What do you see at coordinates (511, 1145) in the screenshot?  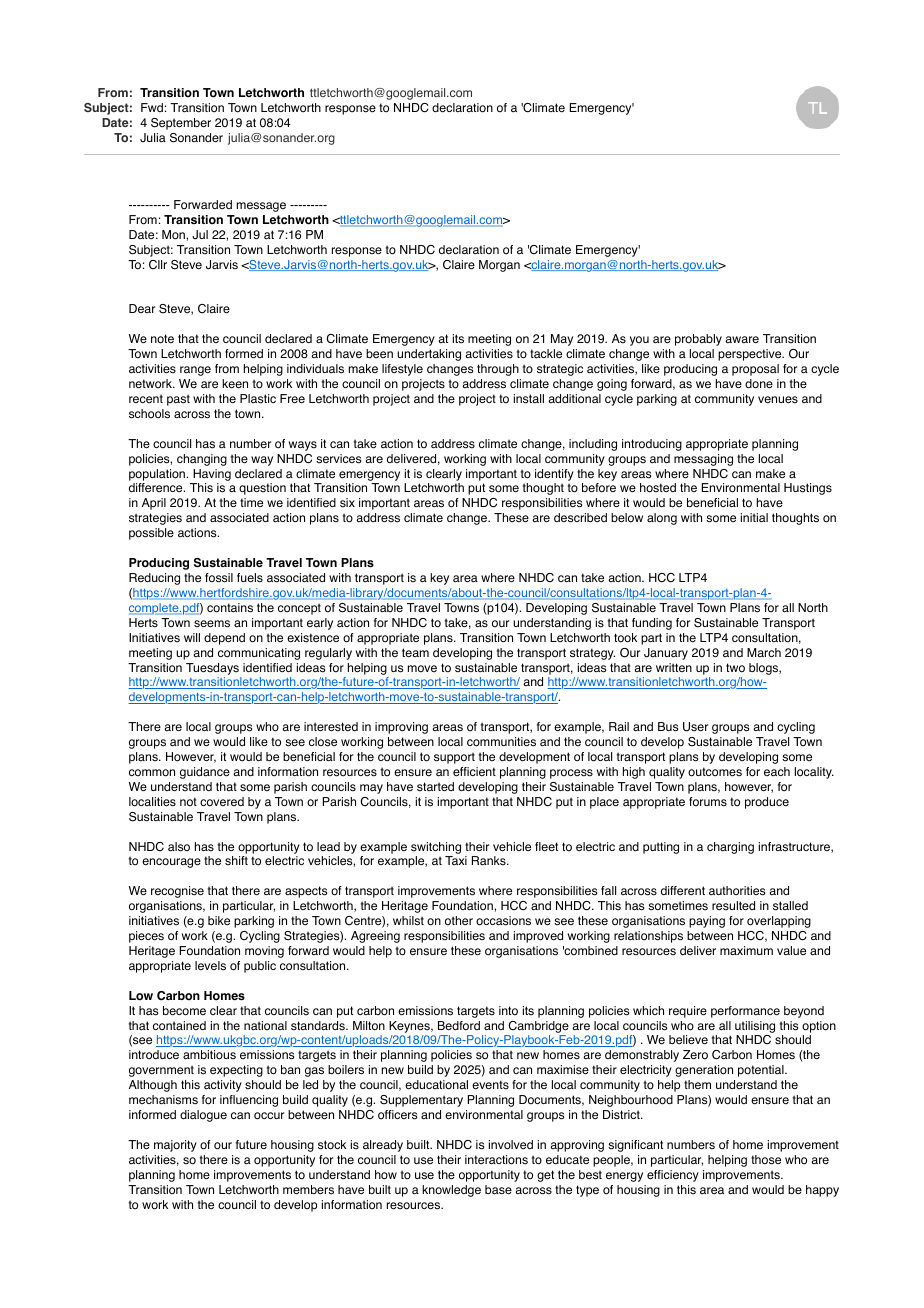 I see `involved` at bounding box center [511, 1145].
